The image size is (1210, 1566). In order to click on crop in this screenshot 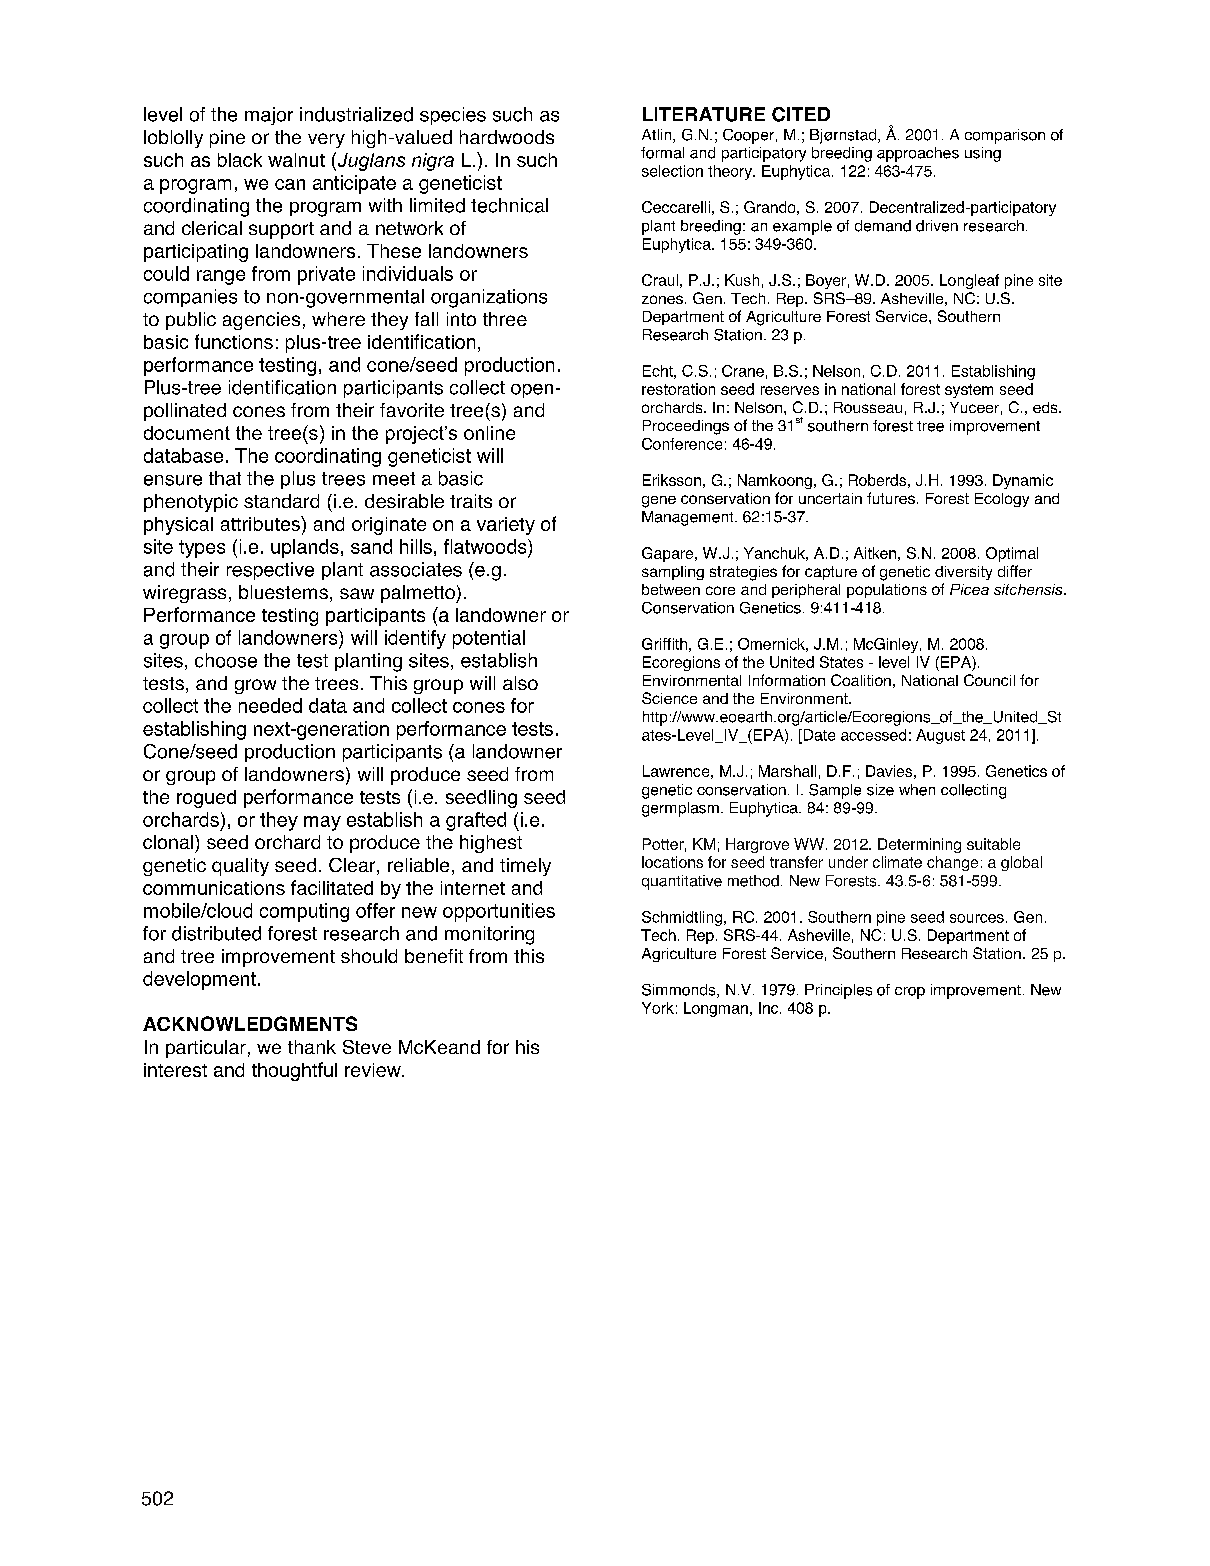, I will do `click(910, 993)`.
